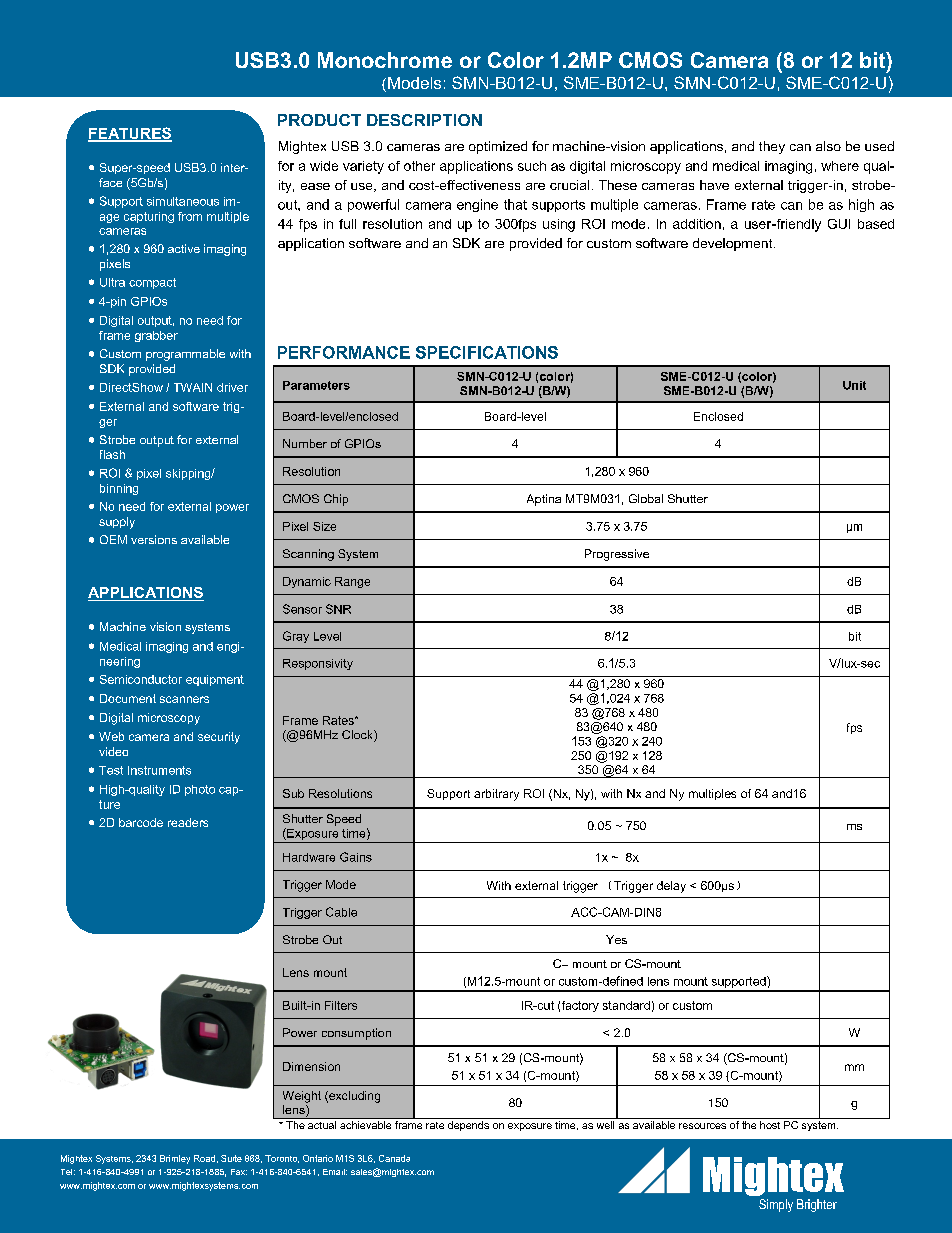 The height and width of the page is (1233, 952). Describe the element at coordinates (204, 1158) in the page. I see `Road` at that location.
